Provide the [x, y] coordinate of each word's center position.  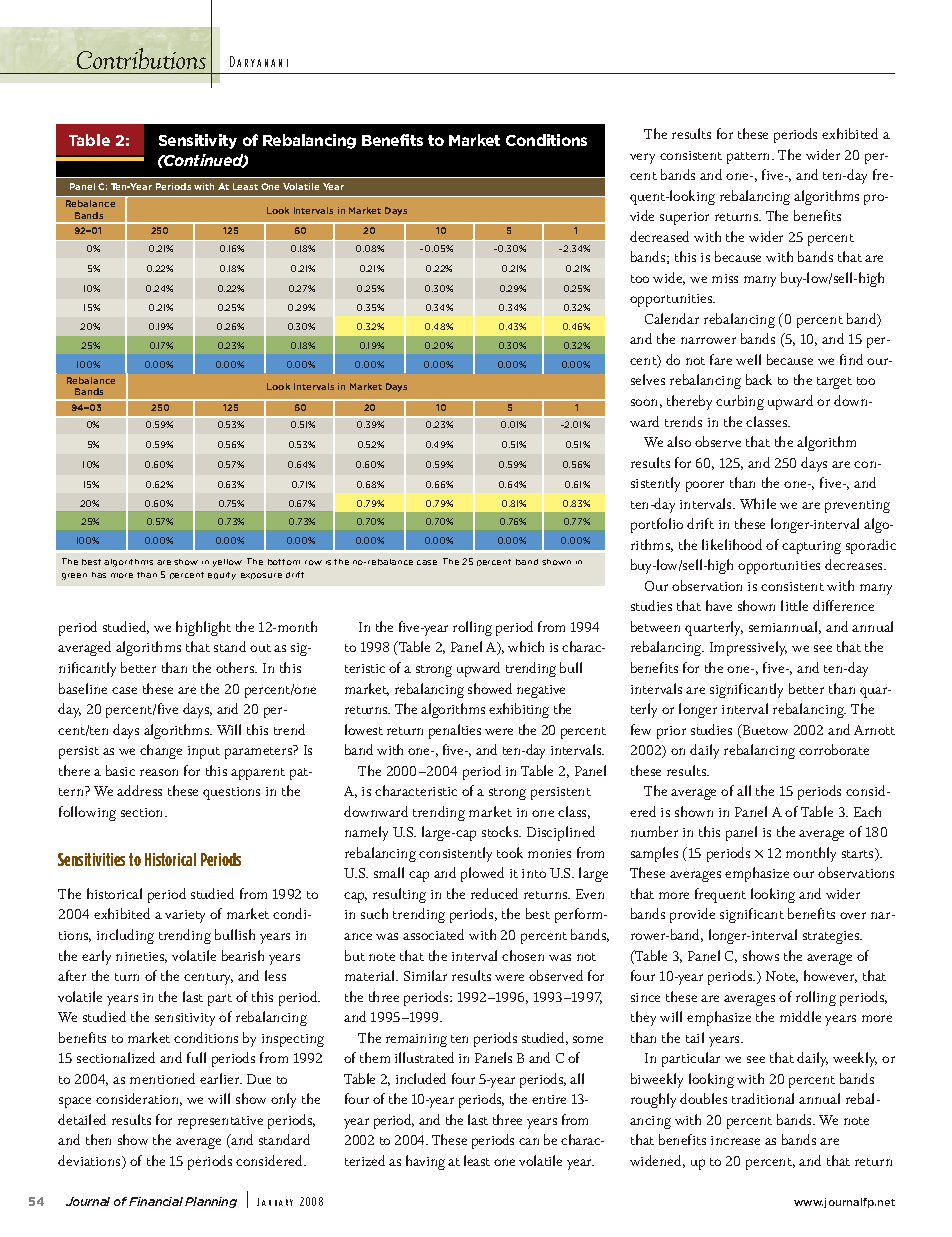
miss [725, 278]
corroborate [834, 749]
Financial [156, 1201]
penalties [455, 731]
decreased [659, 236]
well [748, 359]
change [161, 751]
